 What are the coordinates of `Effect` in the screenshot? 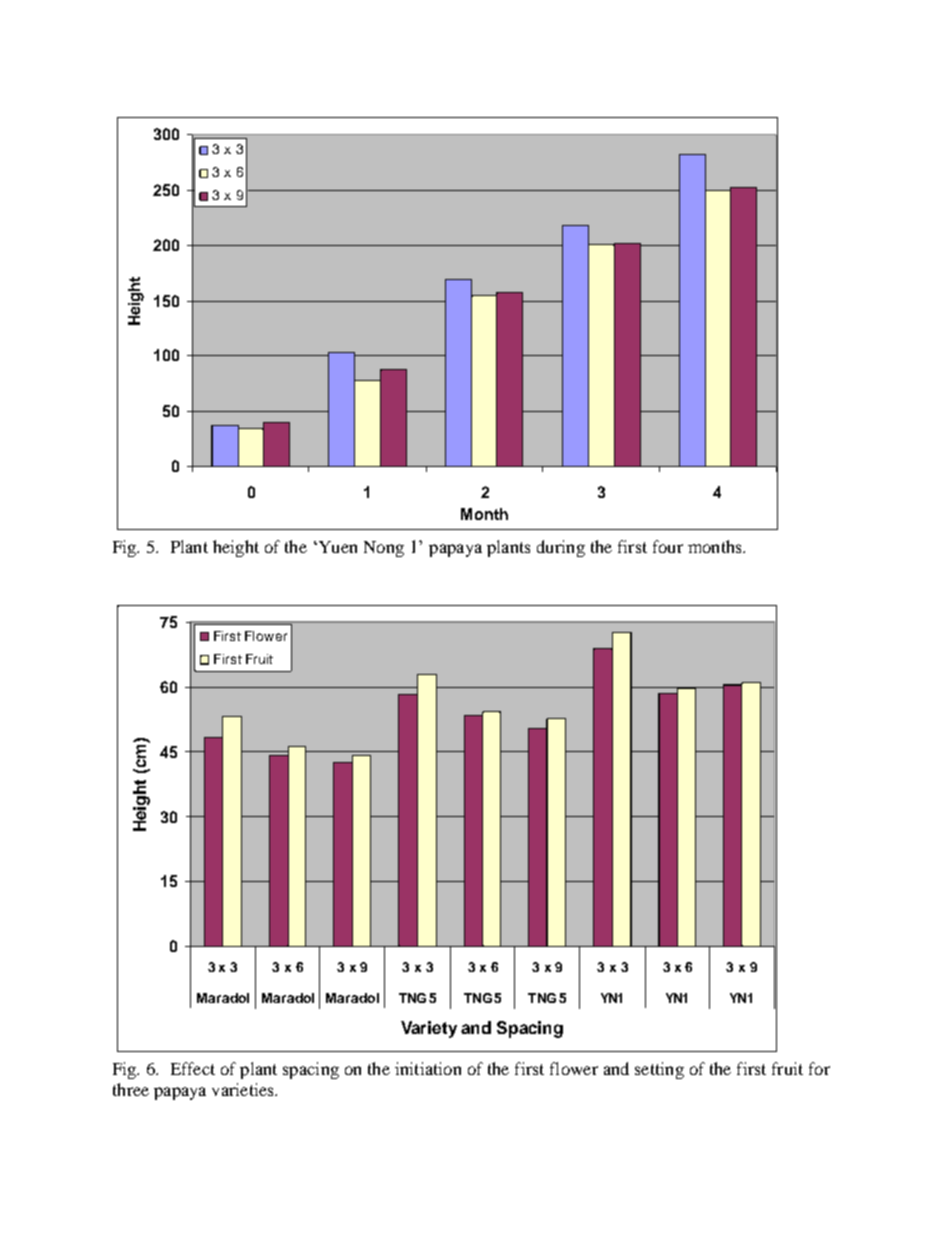 It's located at (193, 1068).
